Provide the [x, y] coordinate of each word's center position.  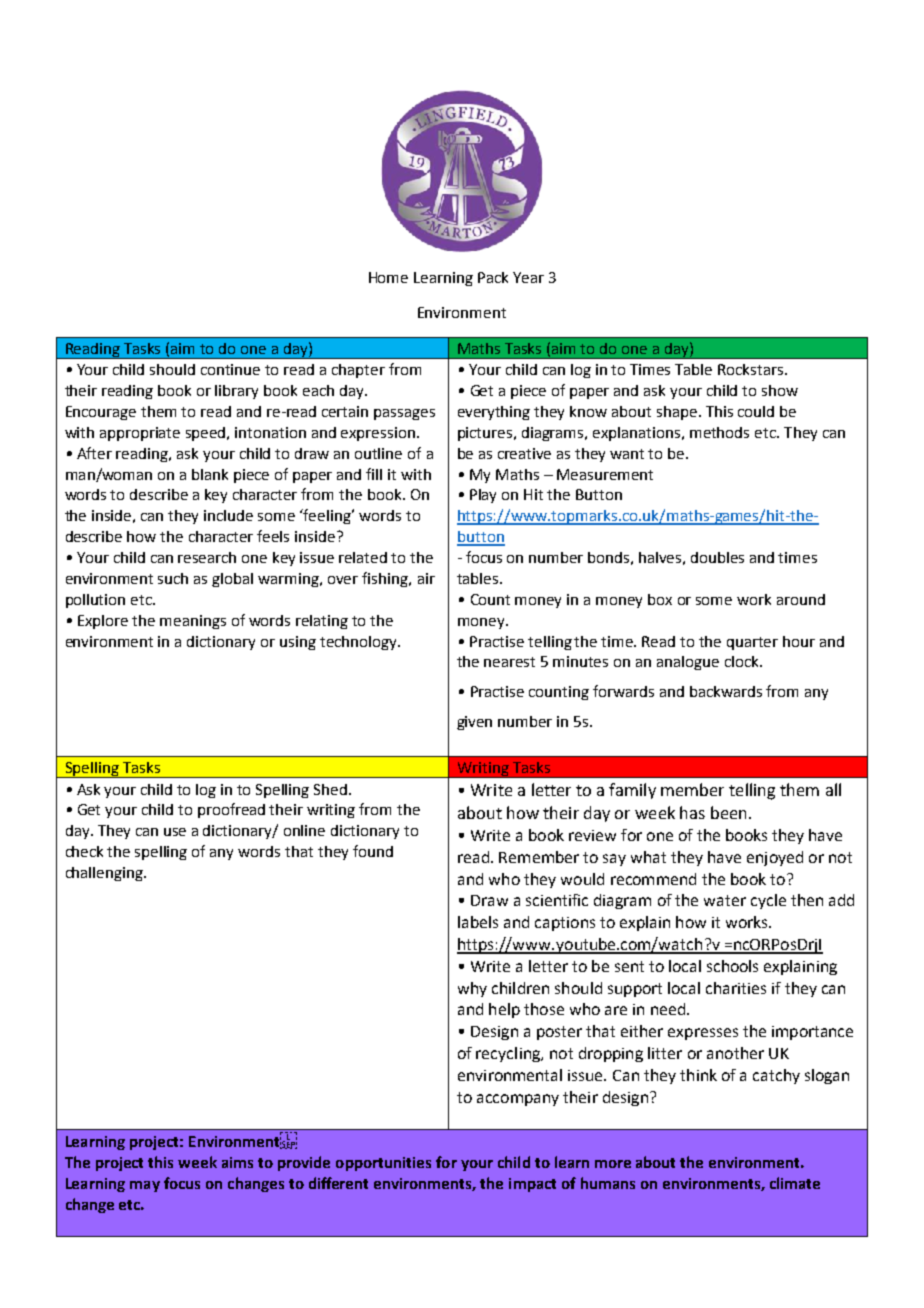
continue [230, 369]
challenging [105, 874]
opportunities [383, 1164]
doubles [717, 557]
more [613, 1164]
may [145, 1186]
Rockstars [752, 369]
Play [483, 496]
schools [732, 966]
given [474, 723]
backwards [726, 691]
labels [478, 922]
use [175, 832]
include [228, 515]
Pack [493, 277]
